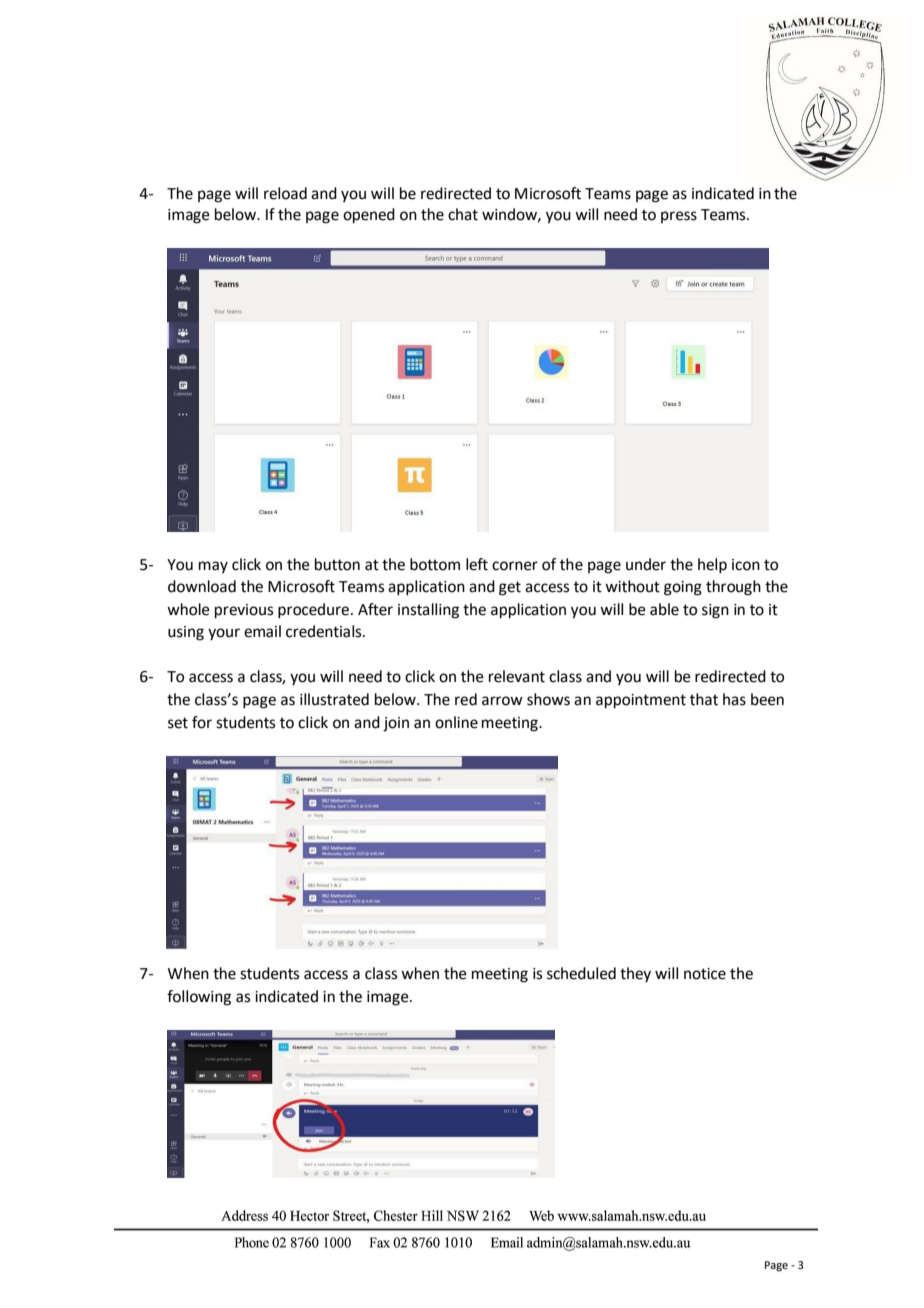 Image resolution: width=924 pixels, height=1308 pixels. What do you see at coordinates (712, 566) in the document?
I see `help` at bounding box center [712, 566].
